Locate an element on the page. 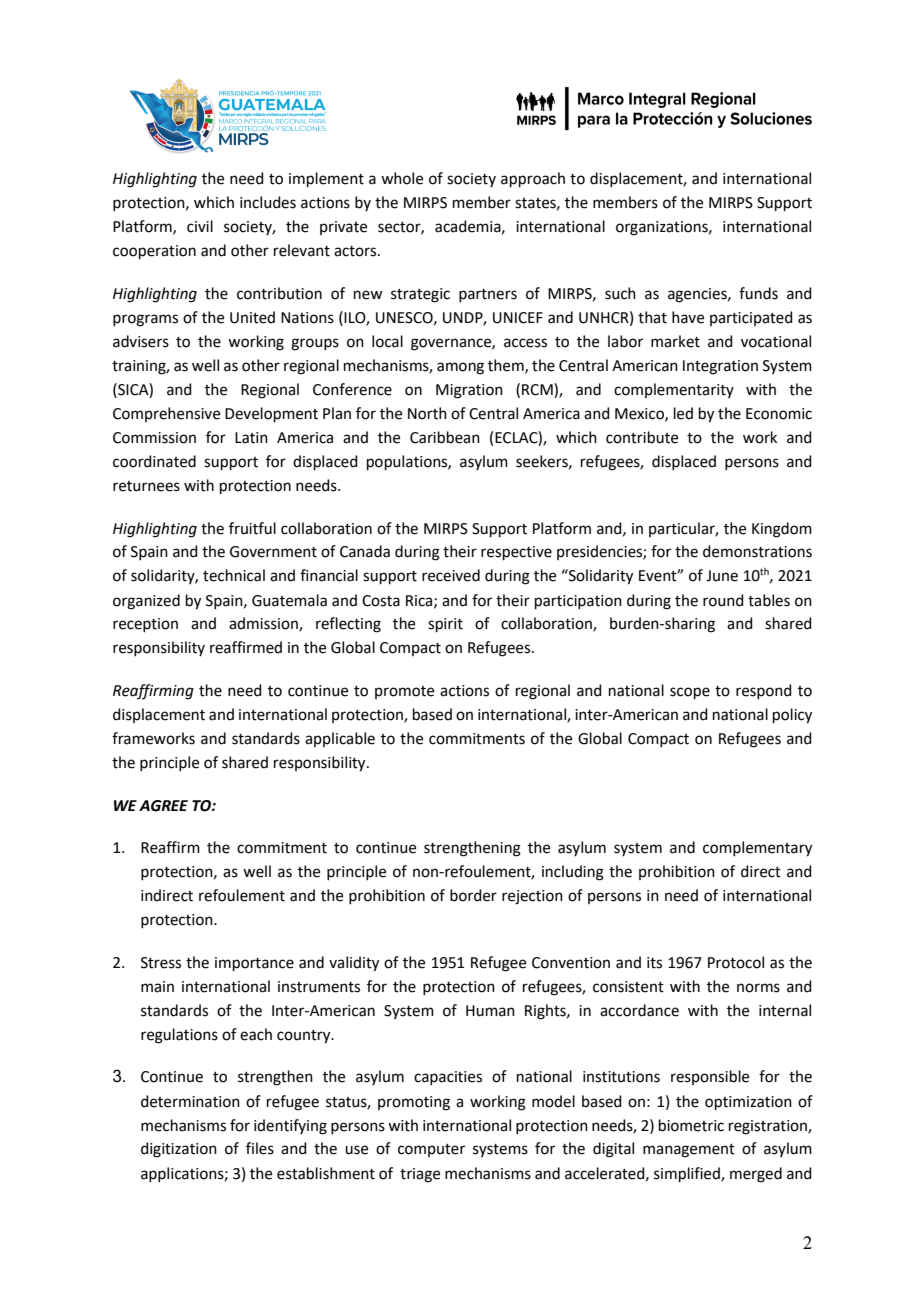 The height and width of the image is (1308, 924). received is located at coordinates (451, 575).
